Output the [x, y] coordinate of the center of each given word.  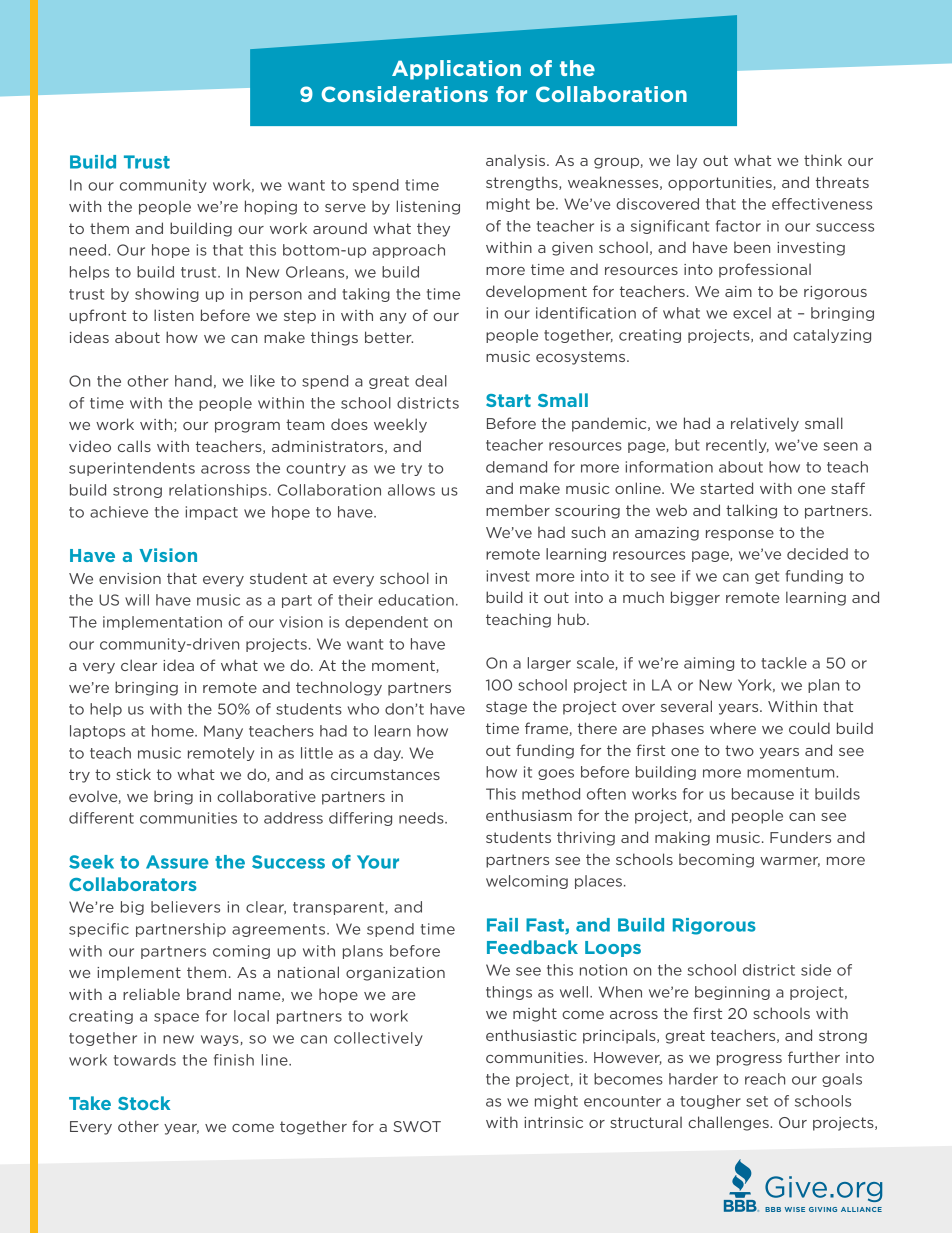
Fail [502, 925]
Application [456, 70]
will [137, 600]
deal [431, 381]
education [416, 600]
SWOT [417, 1126]
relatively [765, 424]
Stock [144, 1103]
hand [193, 381]
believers [185, 907]
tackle [784, 663]
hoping [271, 207]
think [823, 160]
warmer [790, 862]
